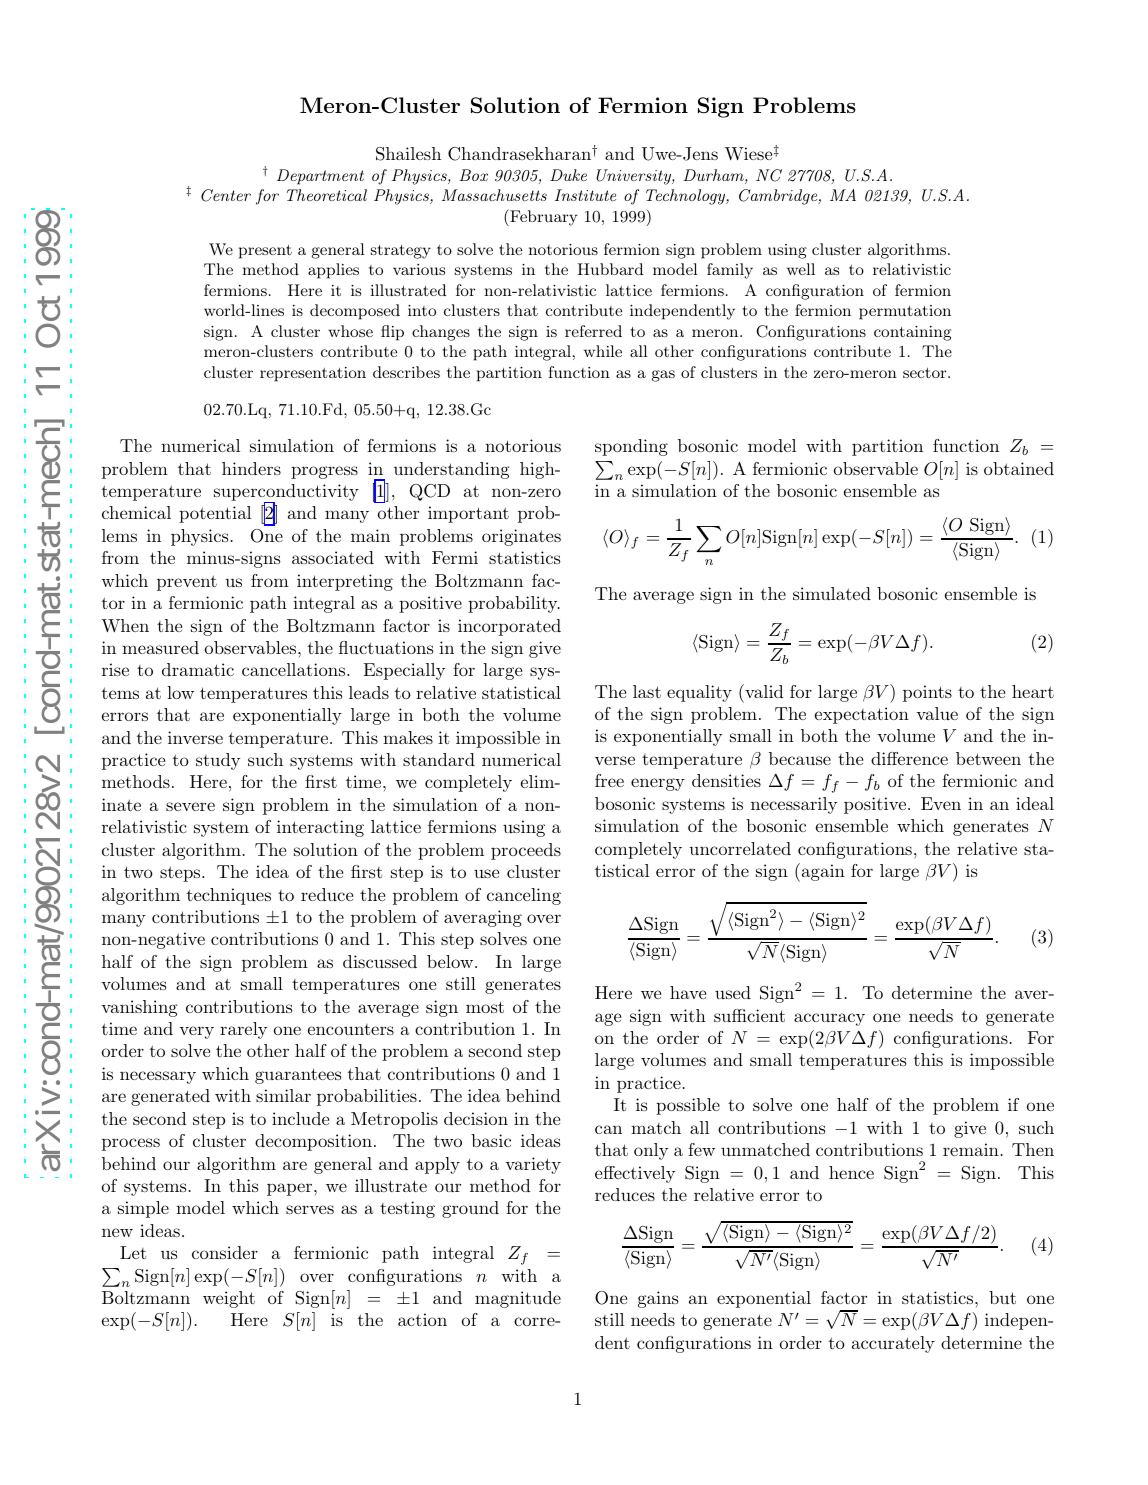 The height and width of the image is (1485, 1148). What do you see at coordinates (485, 1007) in the image?
I see `most` at bounding box center [485, 1007].
